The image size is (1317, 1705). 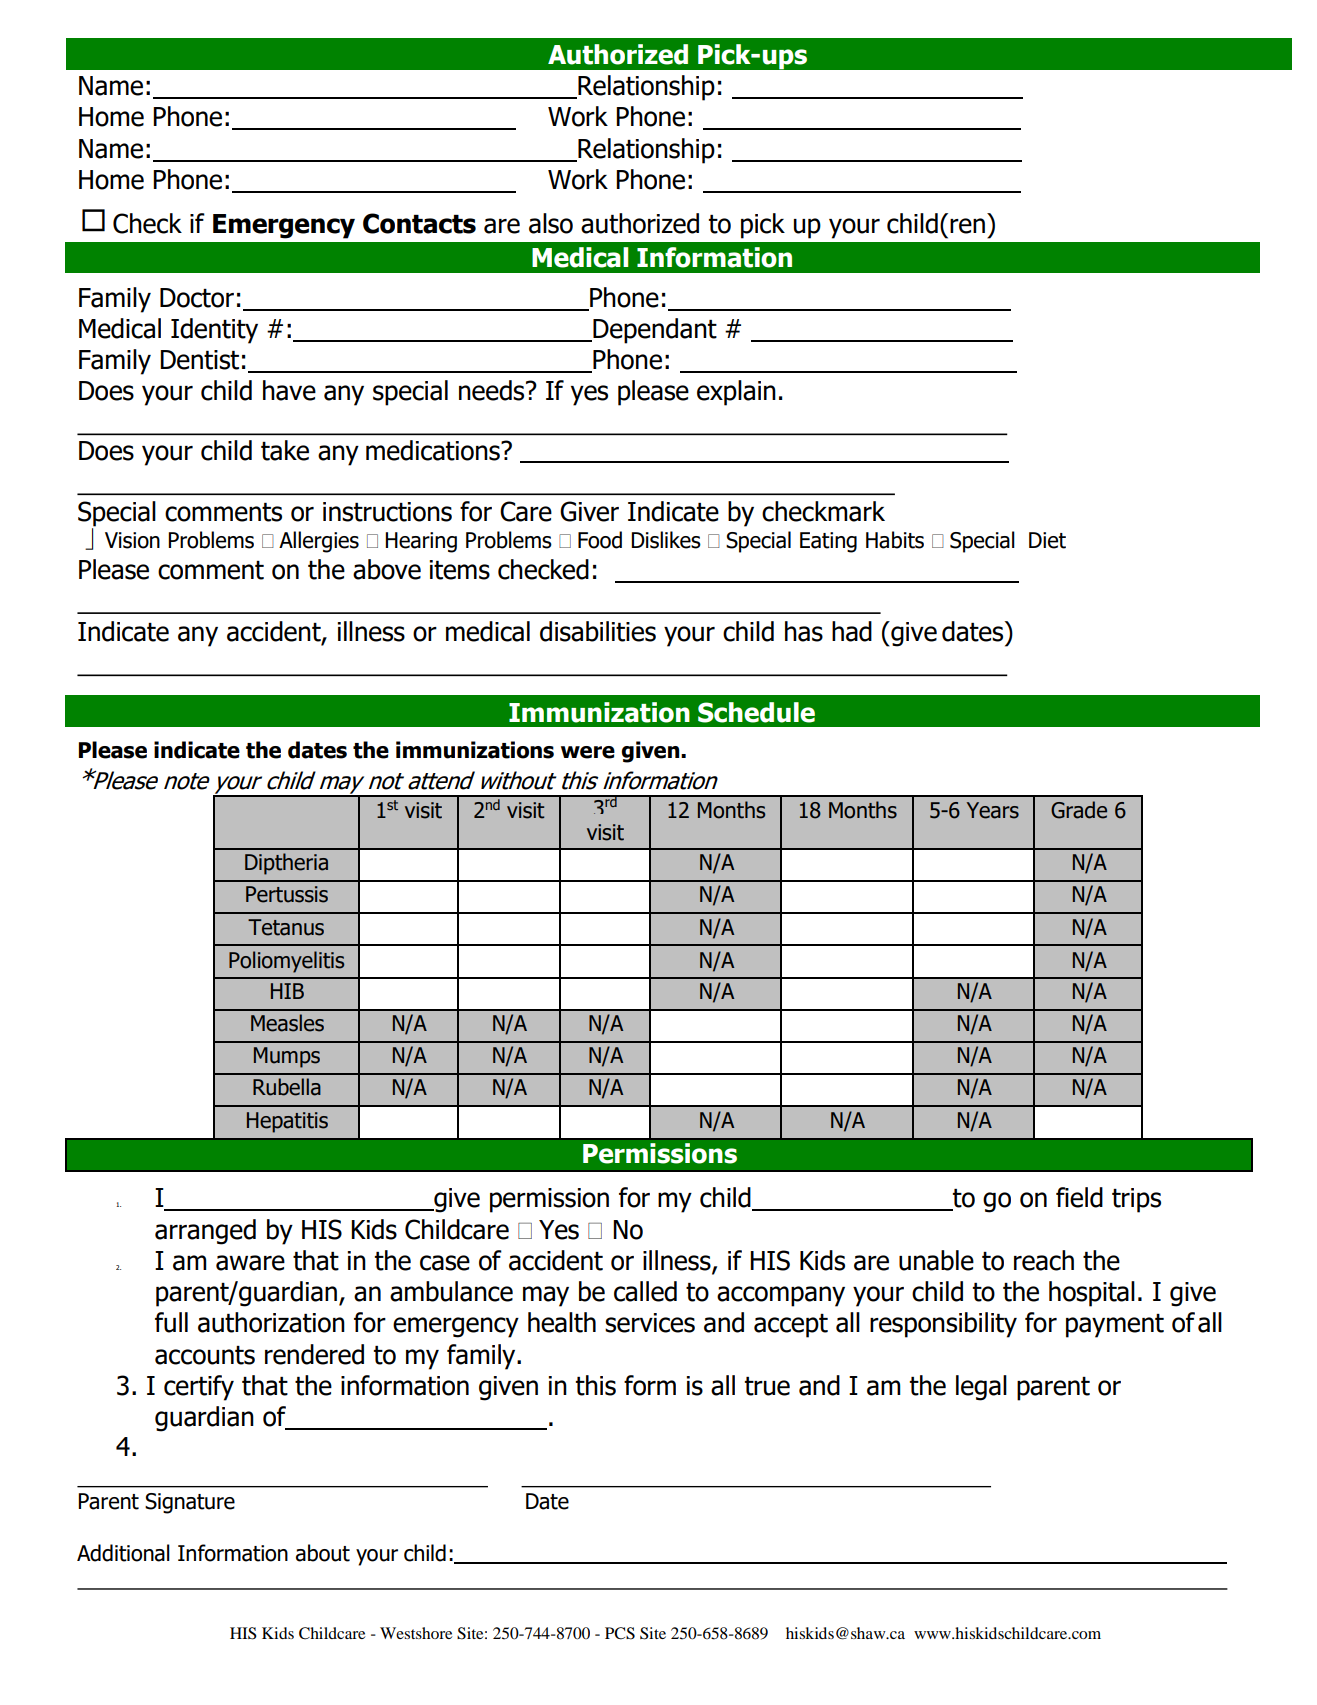 What do you see at coordinates (588, 752) in the screenshot?
I see `were` at bounding box center [588, 752].
